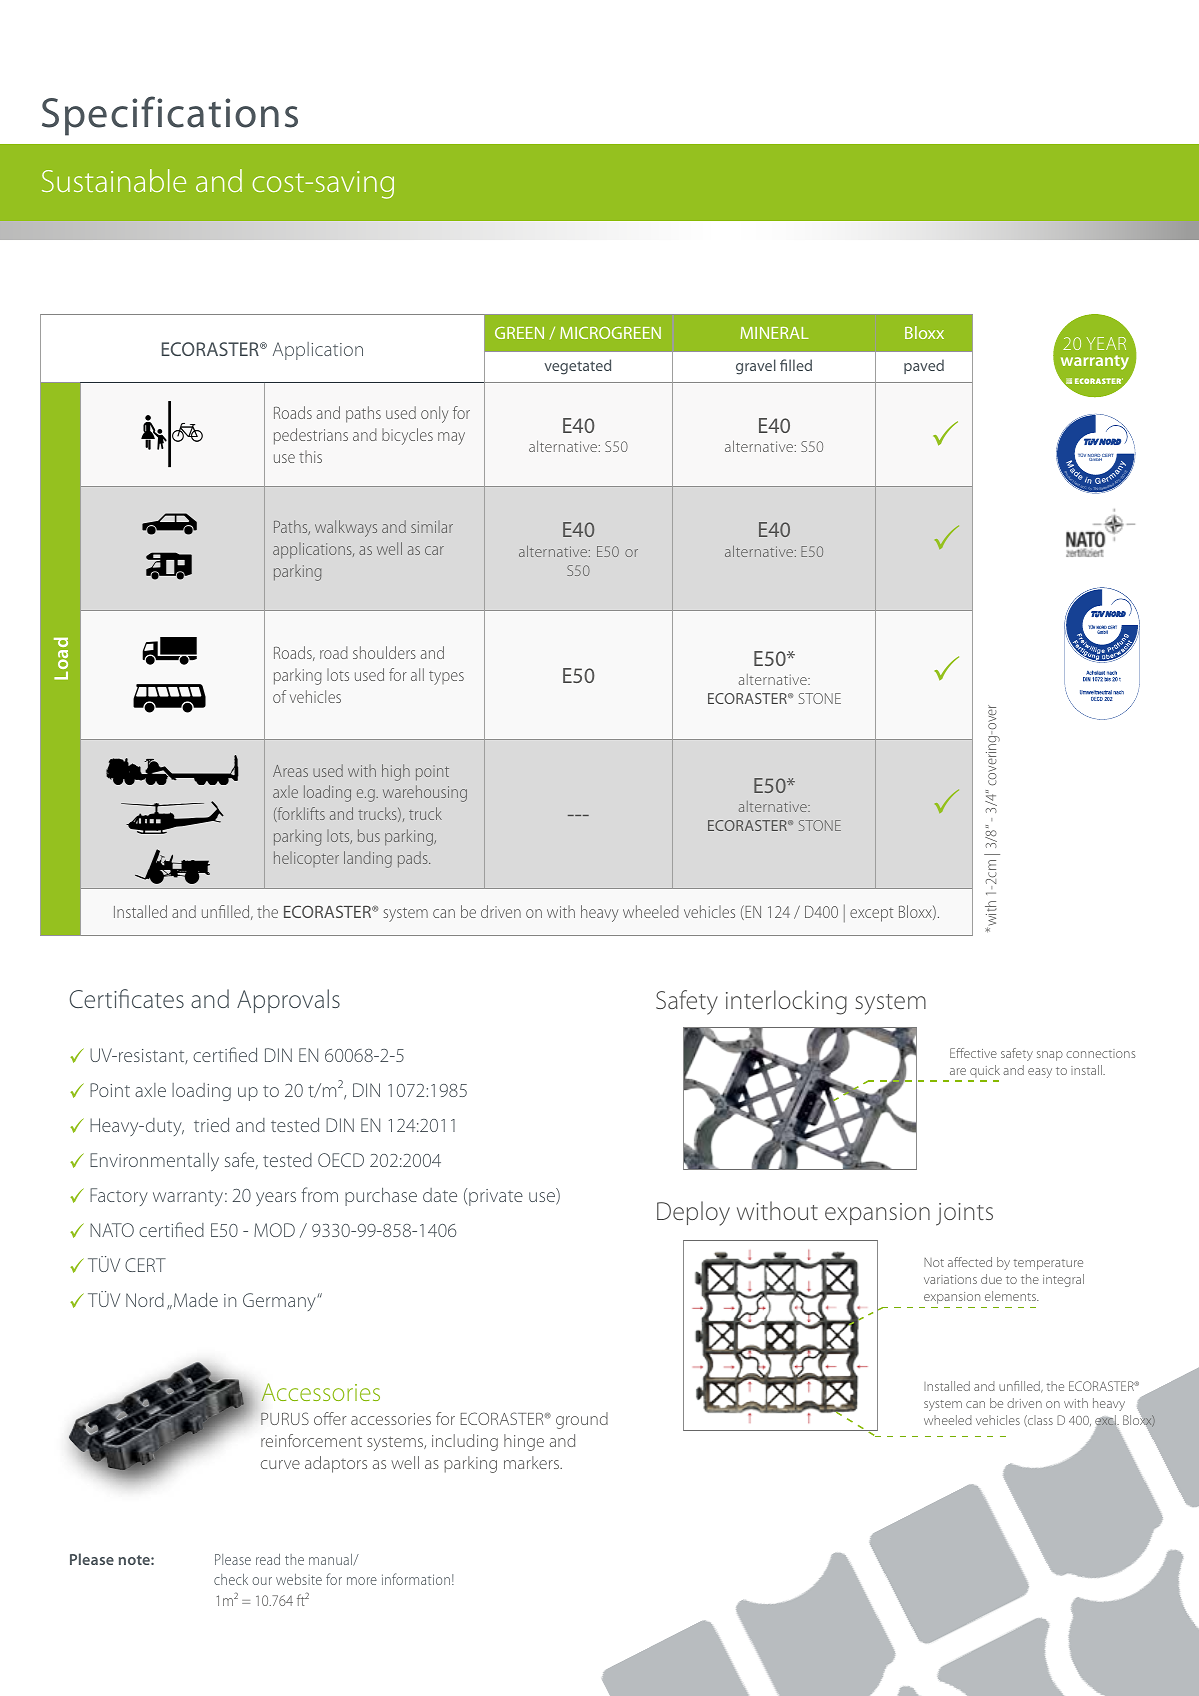 This screenshot has width=1199, height=1696. Describe the element at coordinates (872, 915) in the screenshot. I see `except` at that location.
